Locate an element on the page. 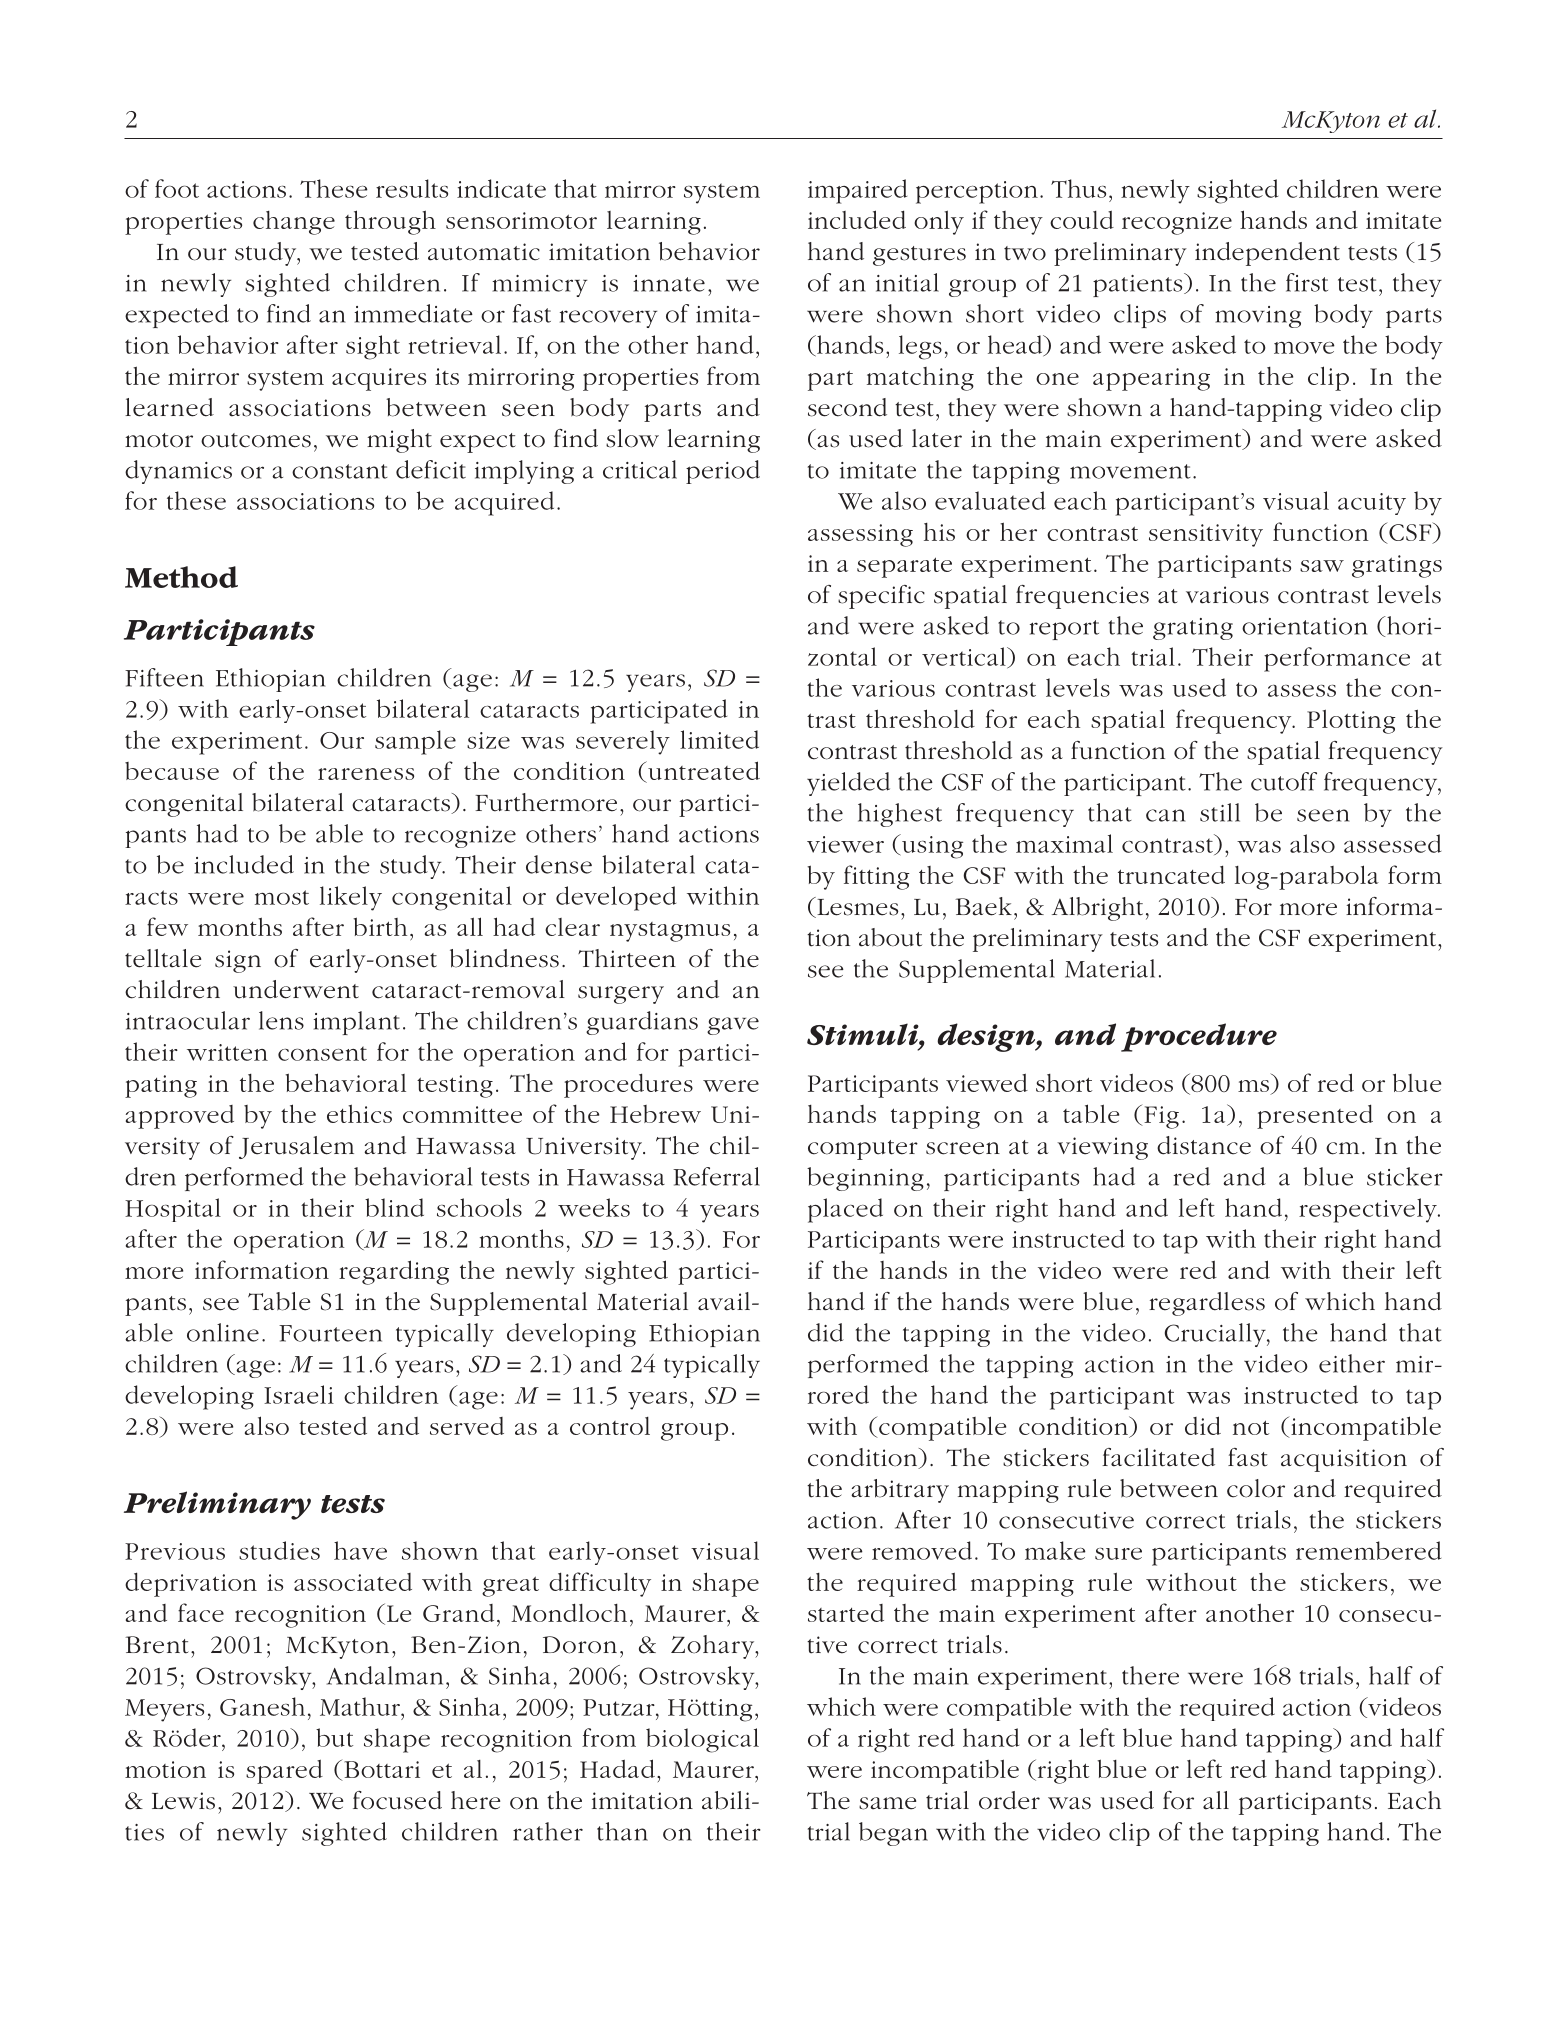  spared is located at coordinates (284, 1771).
